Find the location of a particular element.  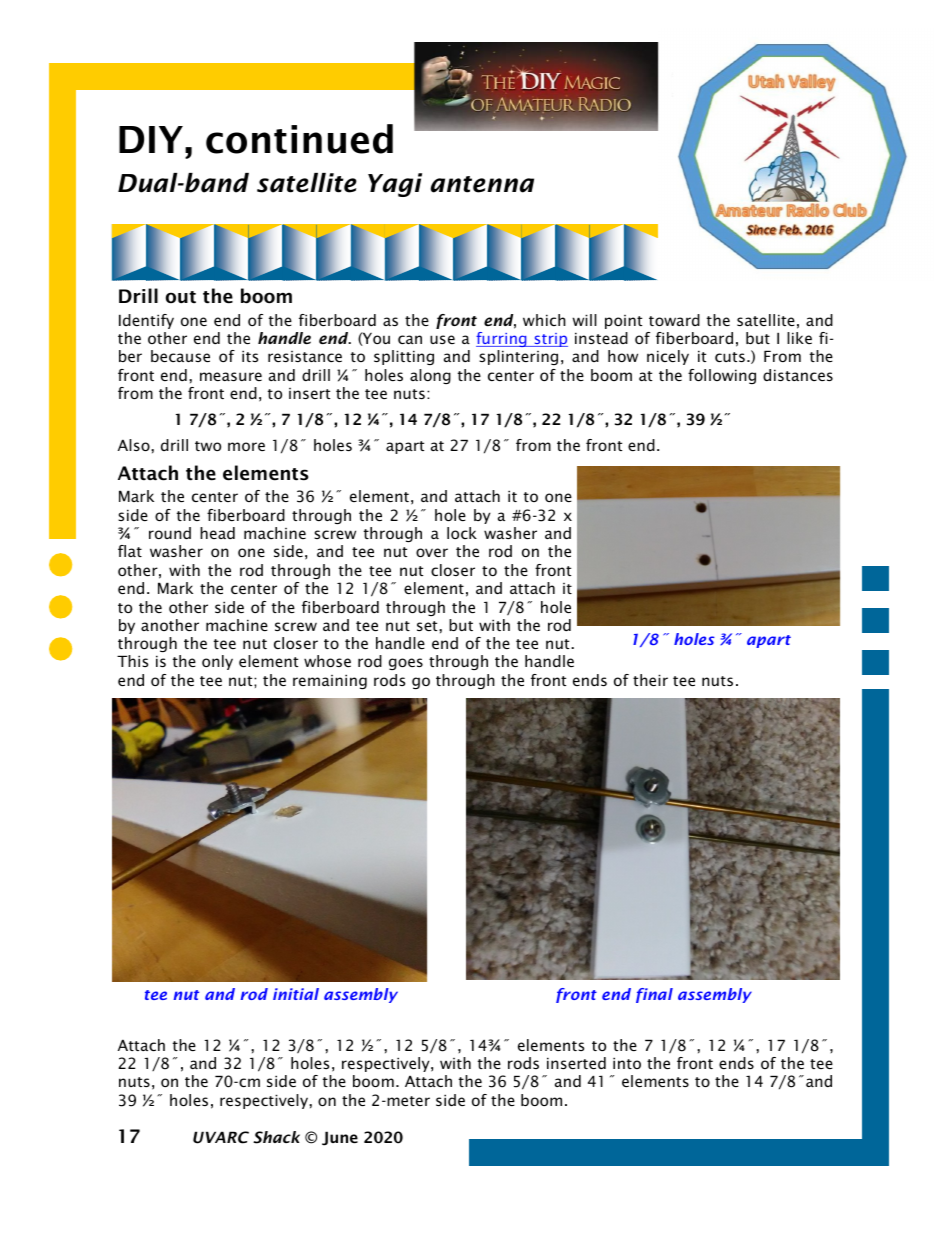

their is located at coordinates (650, 680).
